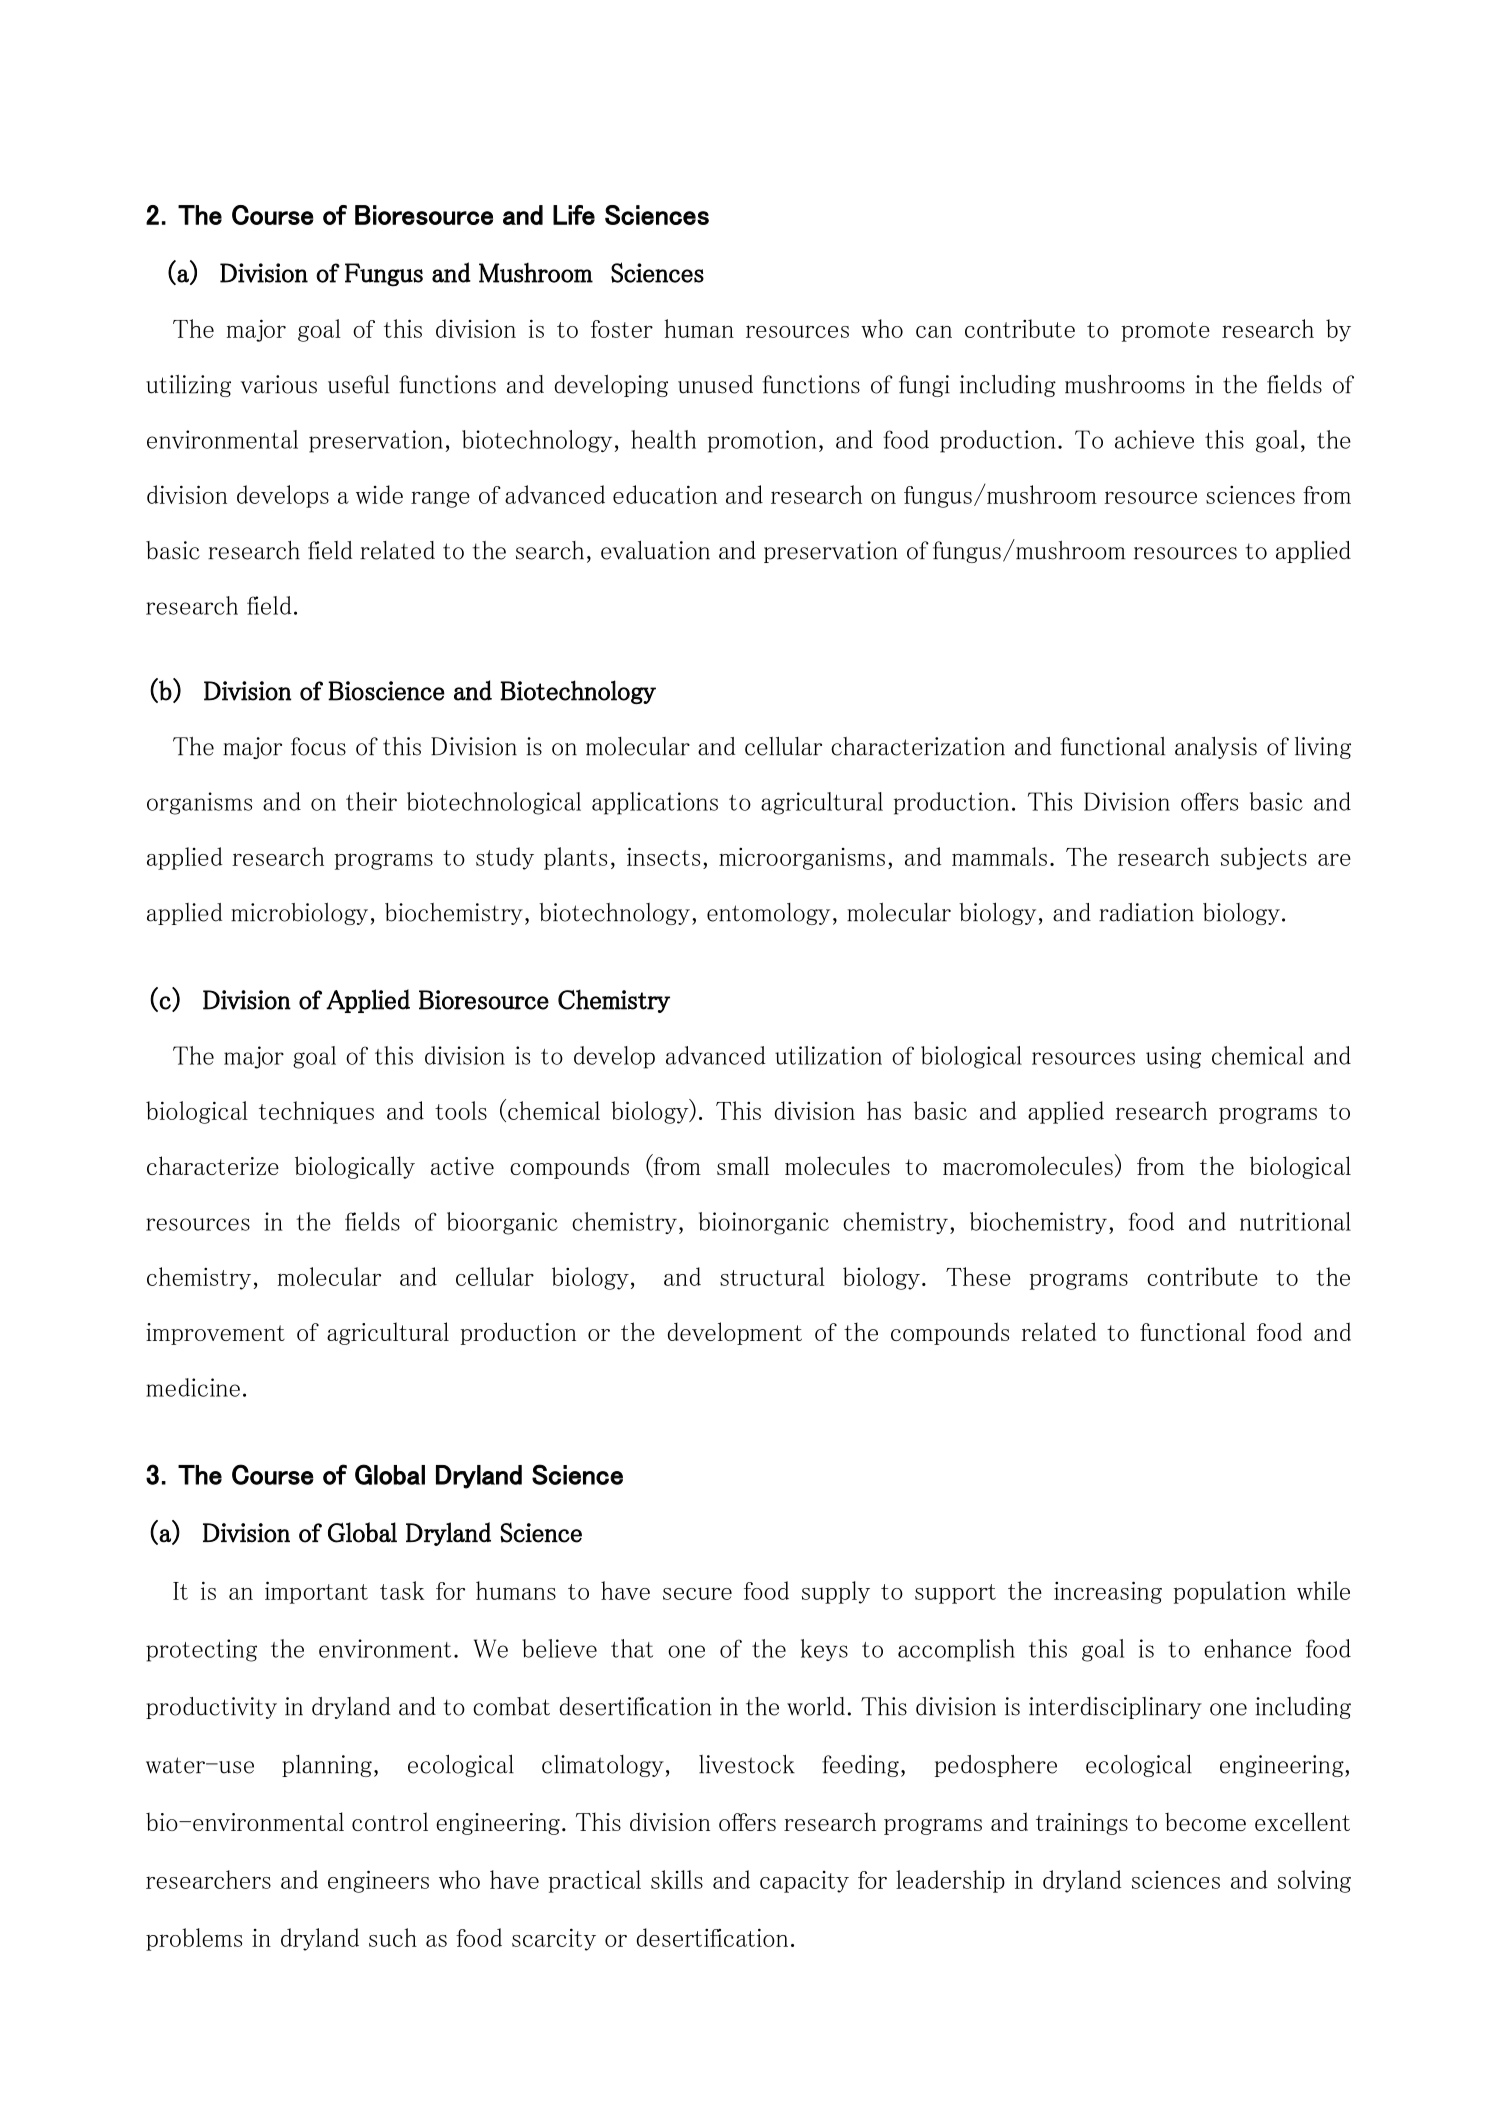  I want to click on techniques, so click(316, 1112).
